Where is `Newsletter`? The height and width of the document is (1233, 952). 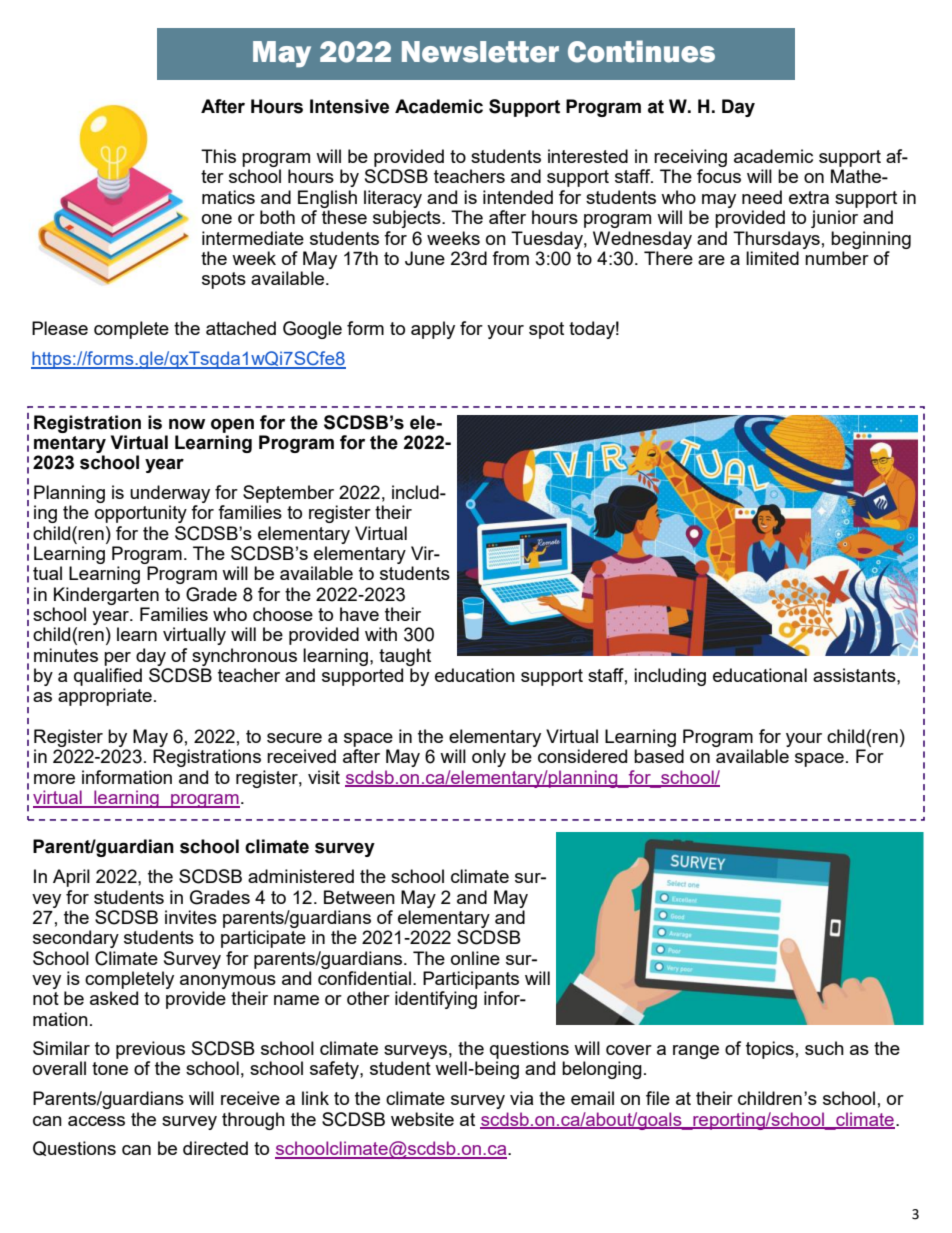
Newsletter is located at coordinates (480, 52).
